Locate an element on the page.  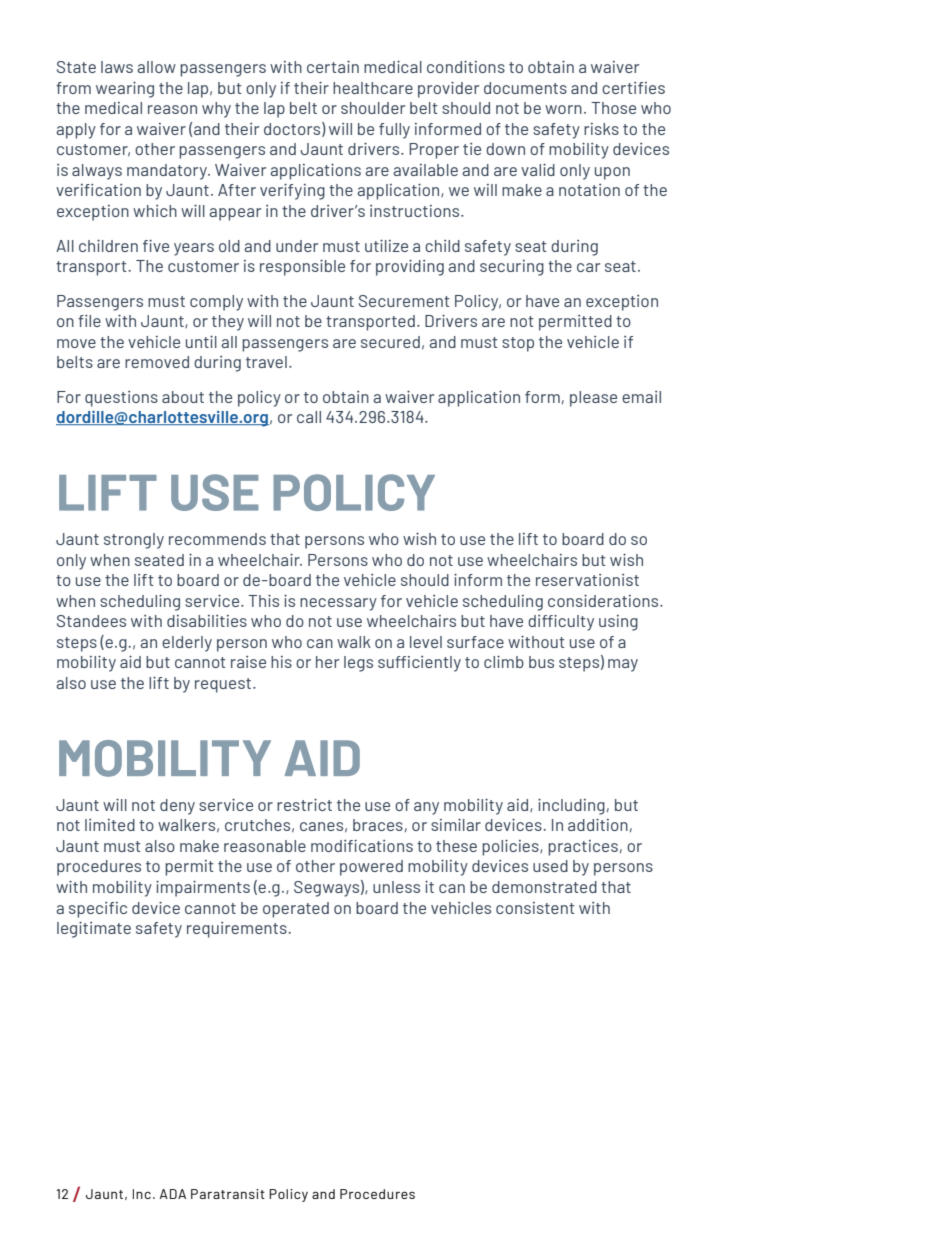
ADA is located at coordinates (173, 1194).
